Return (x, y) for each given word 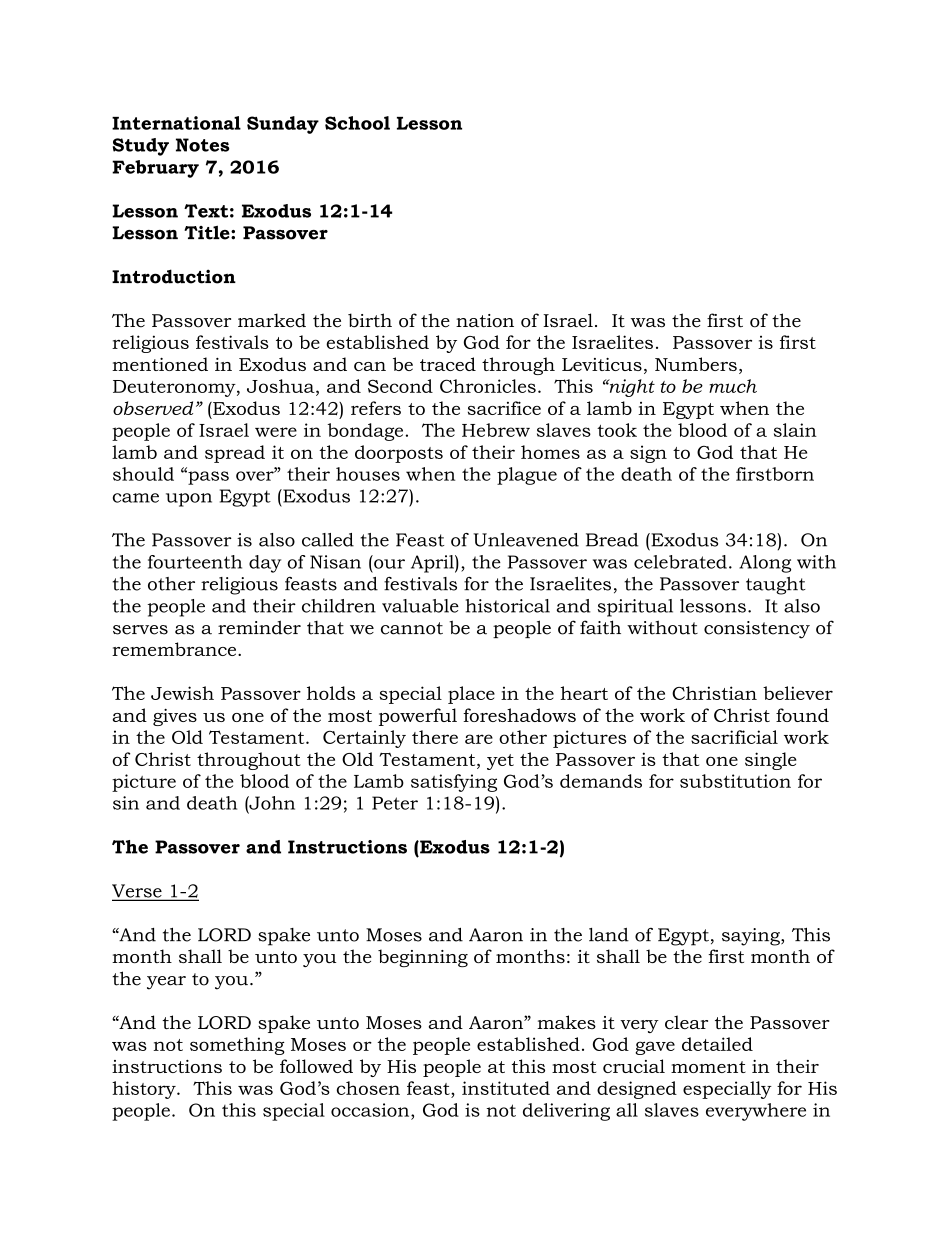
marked (272, 320)
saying (752, 937)
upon (189, 500)
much (733, 386)
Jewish (182, 693)
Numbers (696, 364)
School (357, 123)
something (237, 1046)
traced (448, 364)
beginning (423, 958)
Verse (138, 892)
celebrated (680, 562)
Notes (203, 145)
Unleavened (526, 540)
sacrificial (734, 737)
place (471, 695)
